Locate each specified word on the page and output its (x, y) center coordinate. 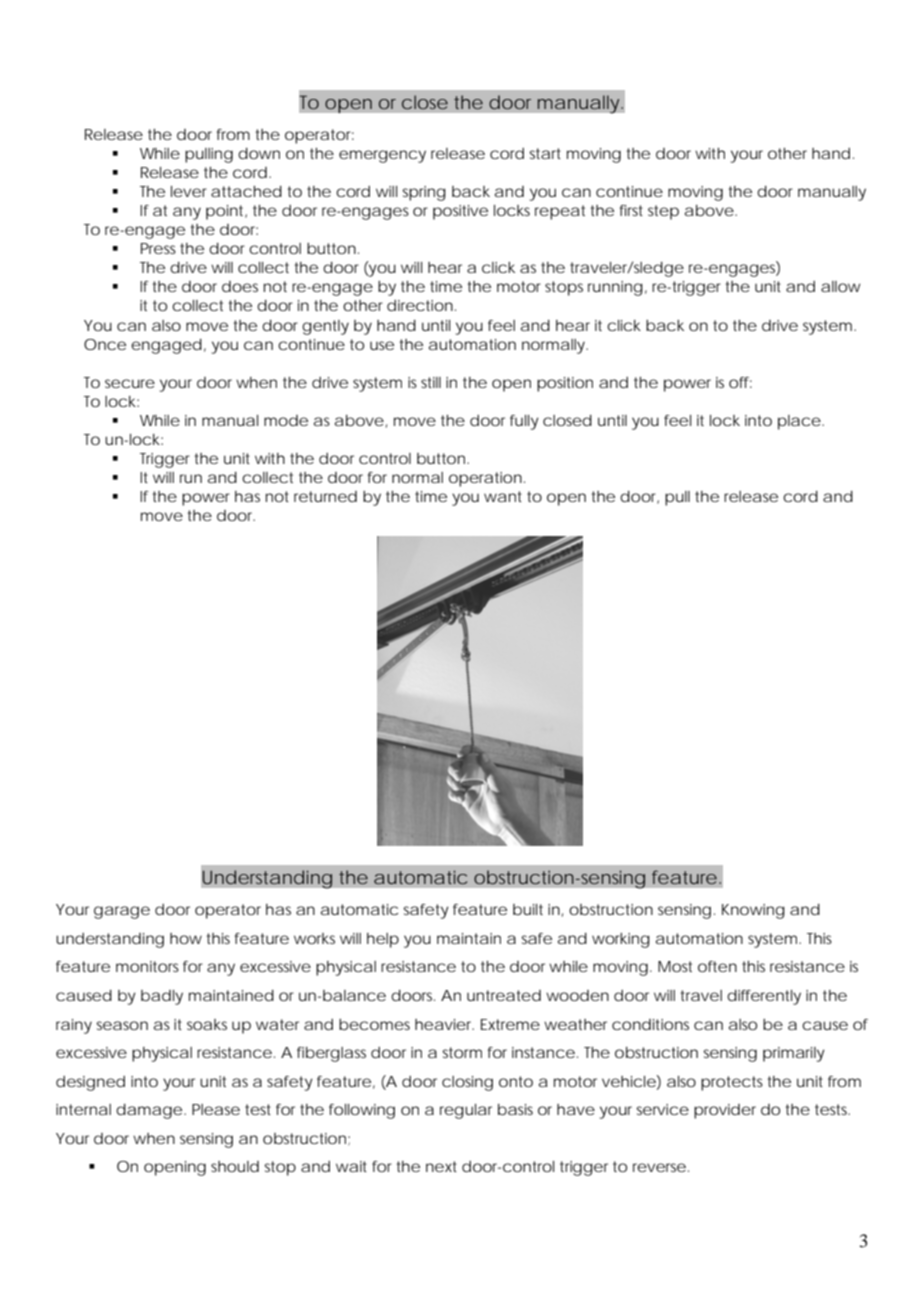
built (528, 909)
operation (485, 479)
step (663, 212)
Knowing (753, 911)
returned (325, 496)
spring (424, 193)
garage (122, 912)
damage (149, 1111)
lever (189, 191)
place (799, 422)
